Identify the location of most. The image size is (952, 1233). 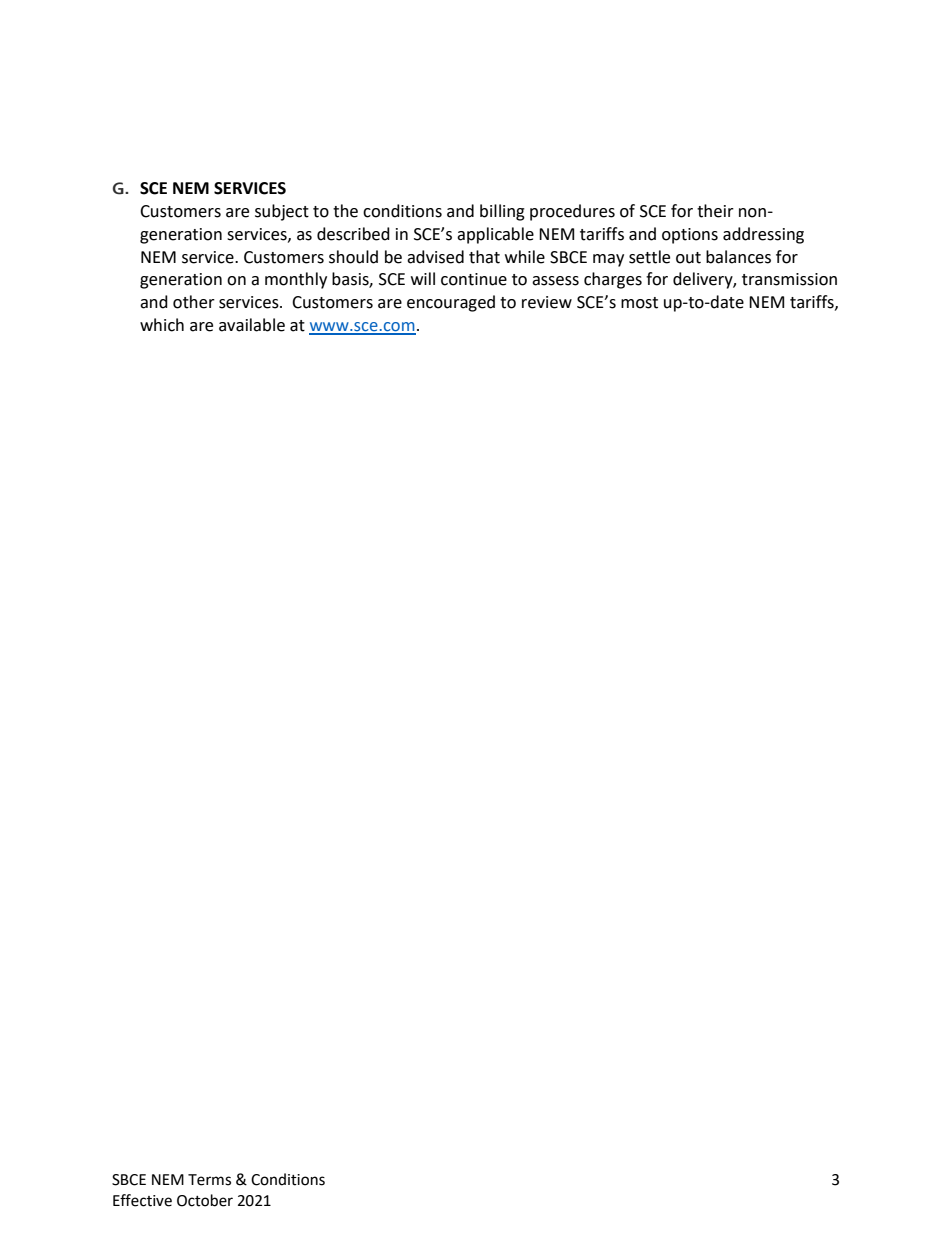
(639, 303).
